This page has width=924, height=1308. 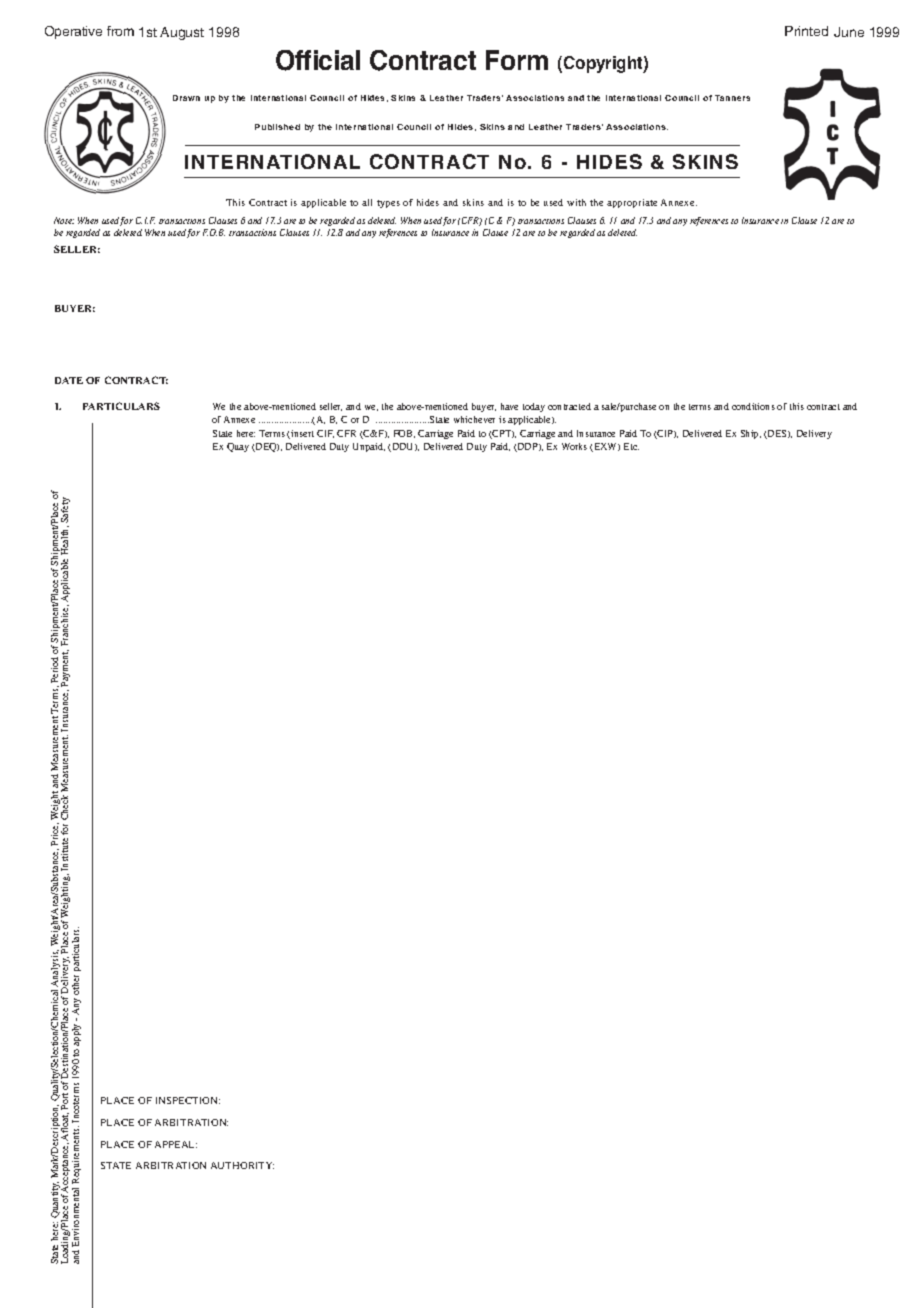 I want to click on appropriate, so click(x=632, y=203).
